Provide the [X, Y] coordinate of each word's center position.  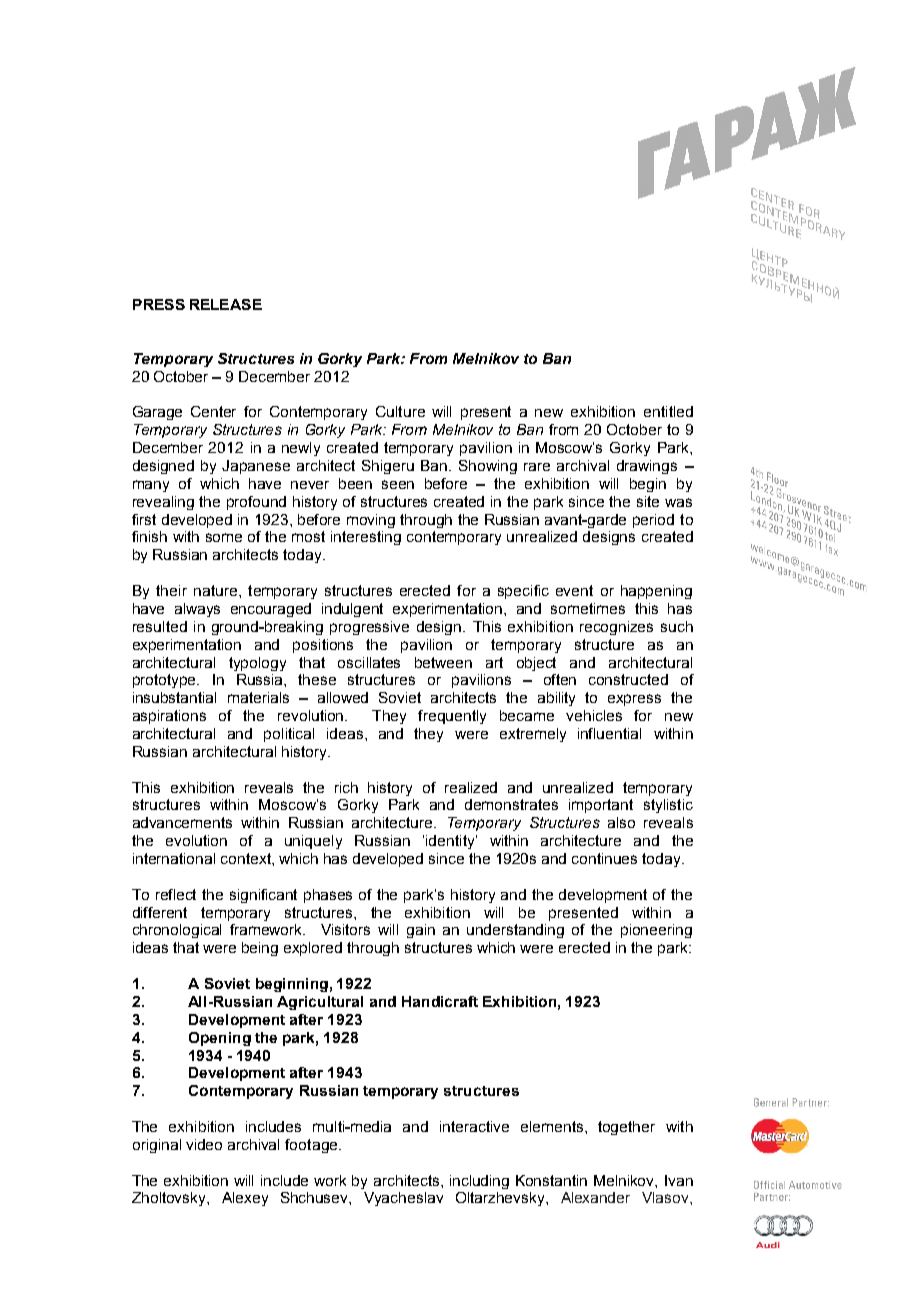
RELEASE [226, 304]
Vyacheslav [403, 1199]
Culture [400, 411]
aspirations [169, 717]
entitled [668, 411]
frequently [452, 717]
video [204, 1144]
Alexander [595, 1197]
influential [609, 733]
